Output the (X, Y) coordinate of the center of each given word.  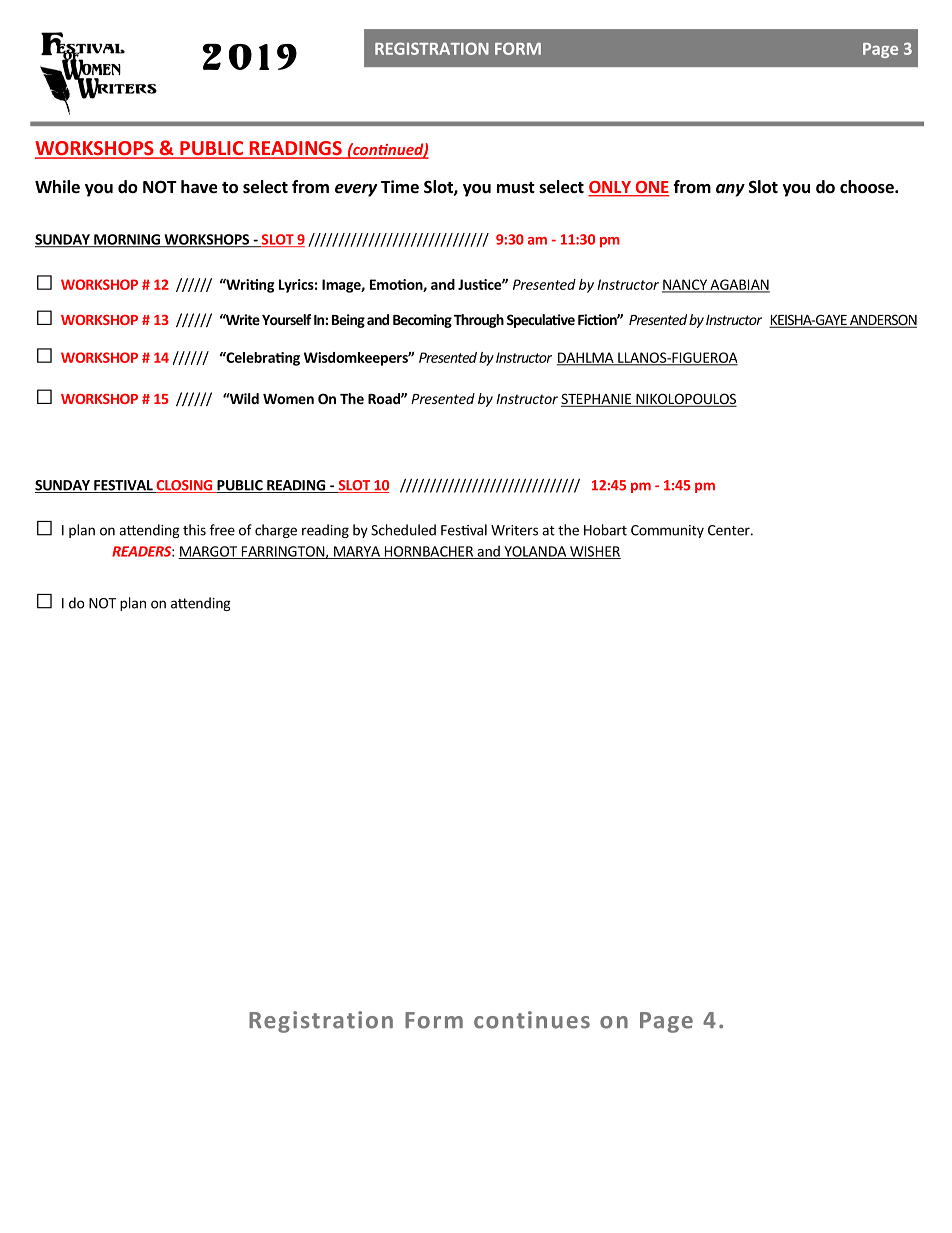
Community (667, 531)
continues (532, 1020)
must (516, 188)
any (730, 190)
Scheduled (403, 530)
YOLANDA (535, 552)
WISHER (594, 552)
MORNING (127, 240)
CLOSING (184, 486)
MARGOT (208, 552)
